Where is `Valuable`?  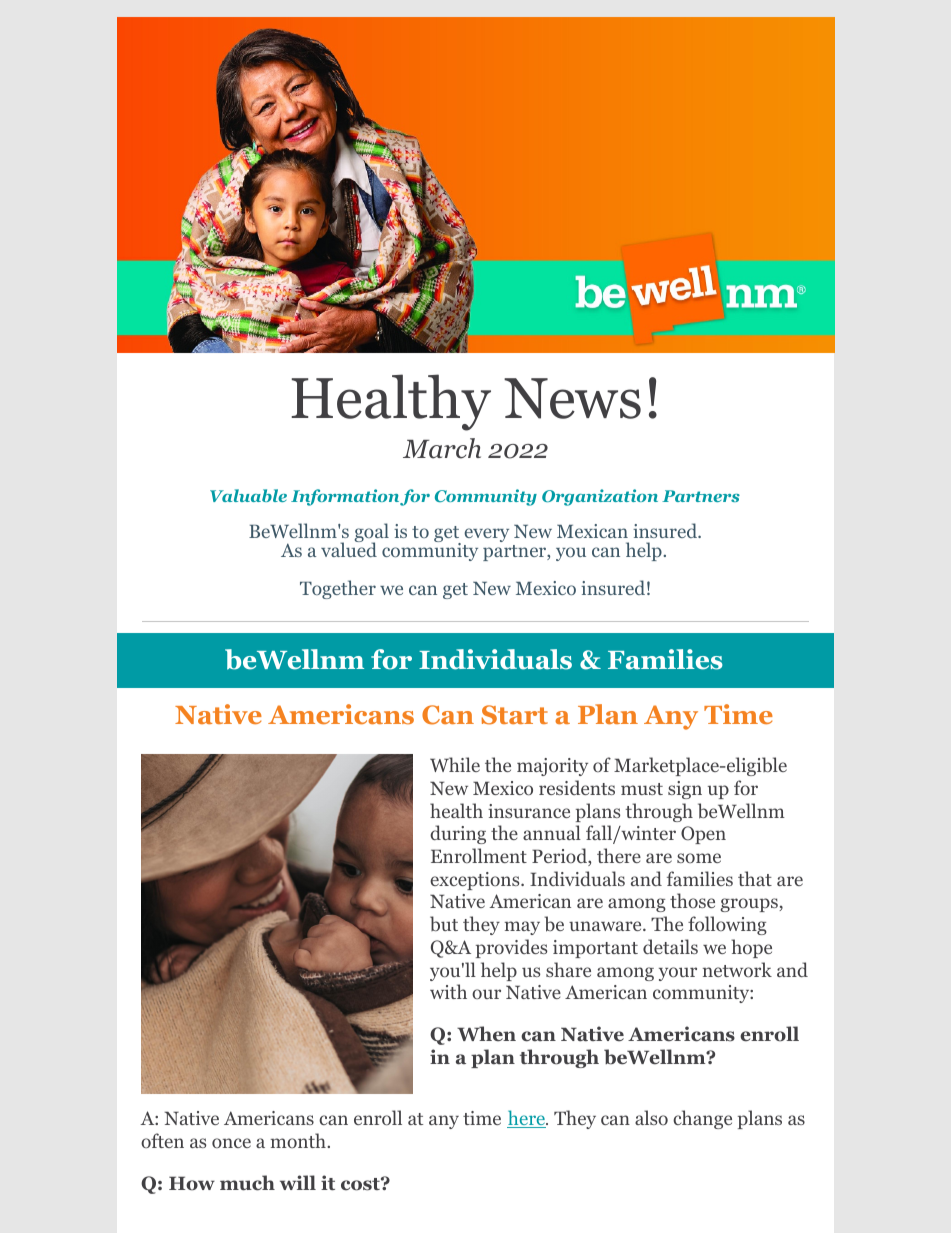
Valuable is located at coordinates (248, 495).
